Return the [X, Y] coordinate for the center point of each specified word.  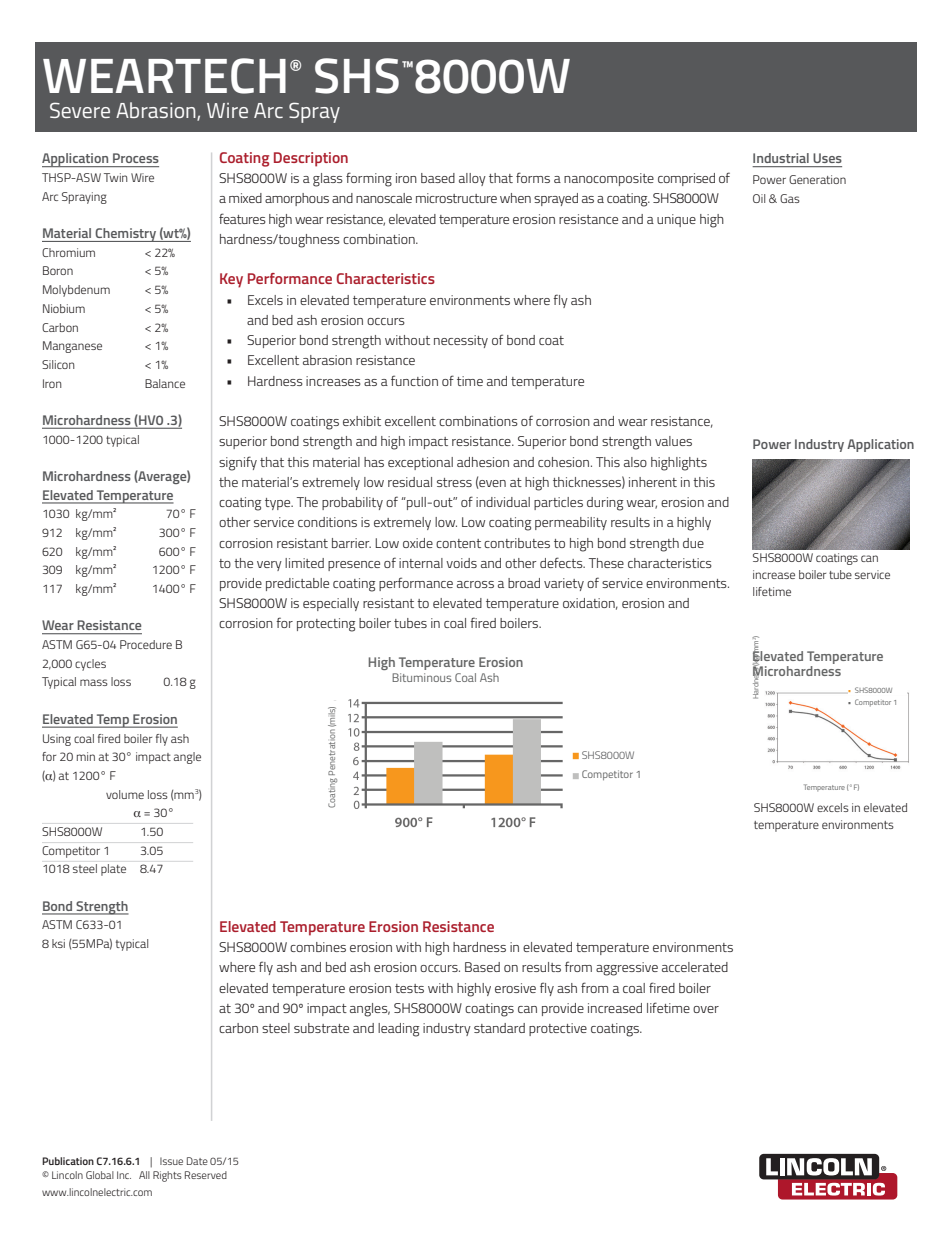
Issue [171, 1161]
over [706, 1009]
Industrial [781, 158]
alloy [472, 179]
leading [398, 1030]
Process [136, 158]
